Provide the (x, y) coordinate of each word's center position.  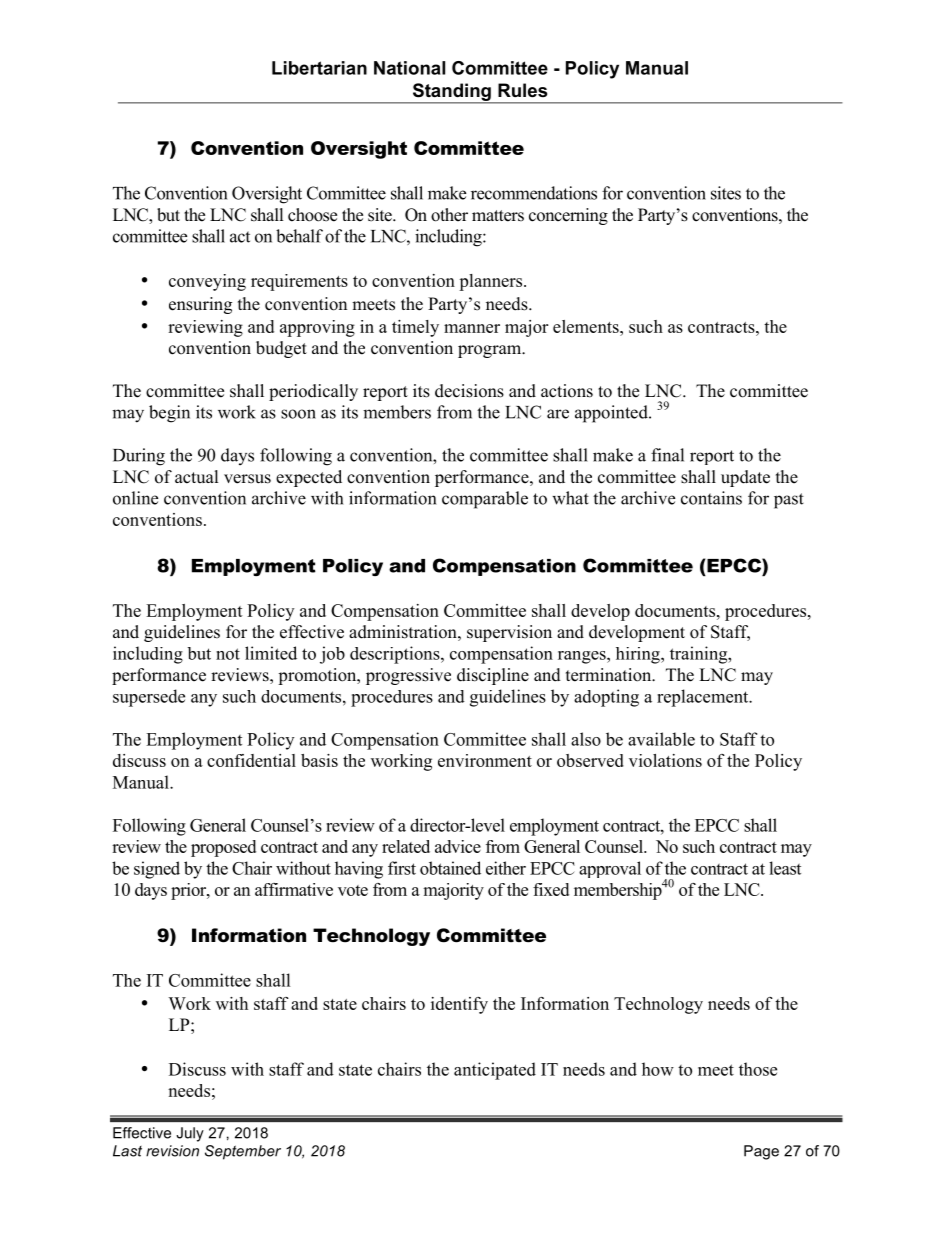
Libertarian (319, 68)
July (190, 1134)
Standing (451, 93)
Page (761, 1152)
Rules (522, 90)
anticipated (495, 1071)
